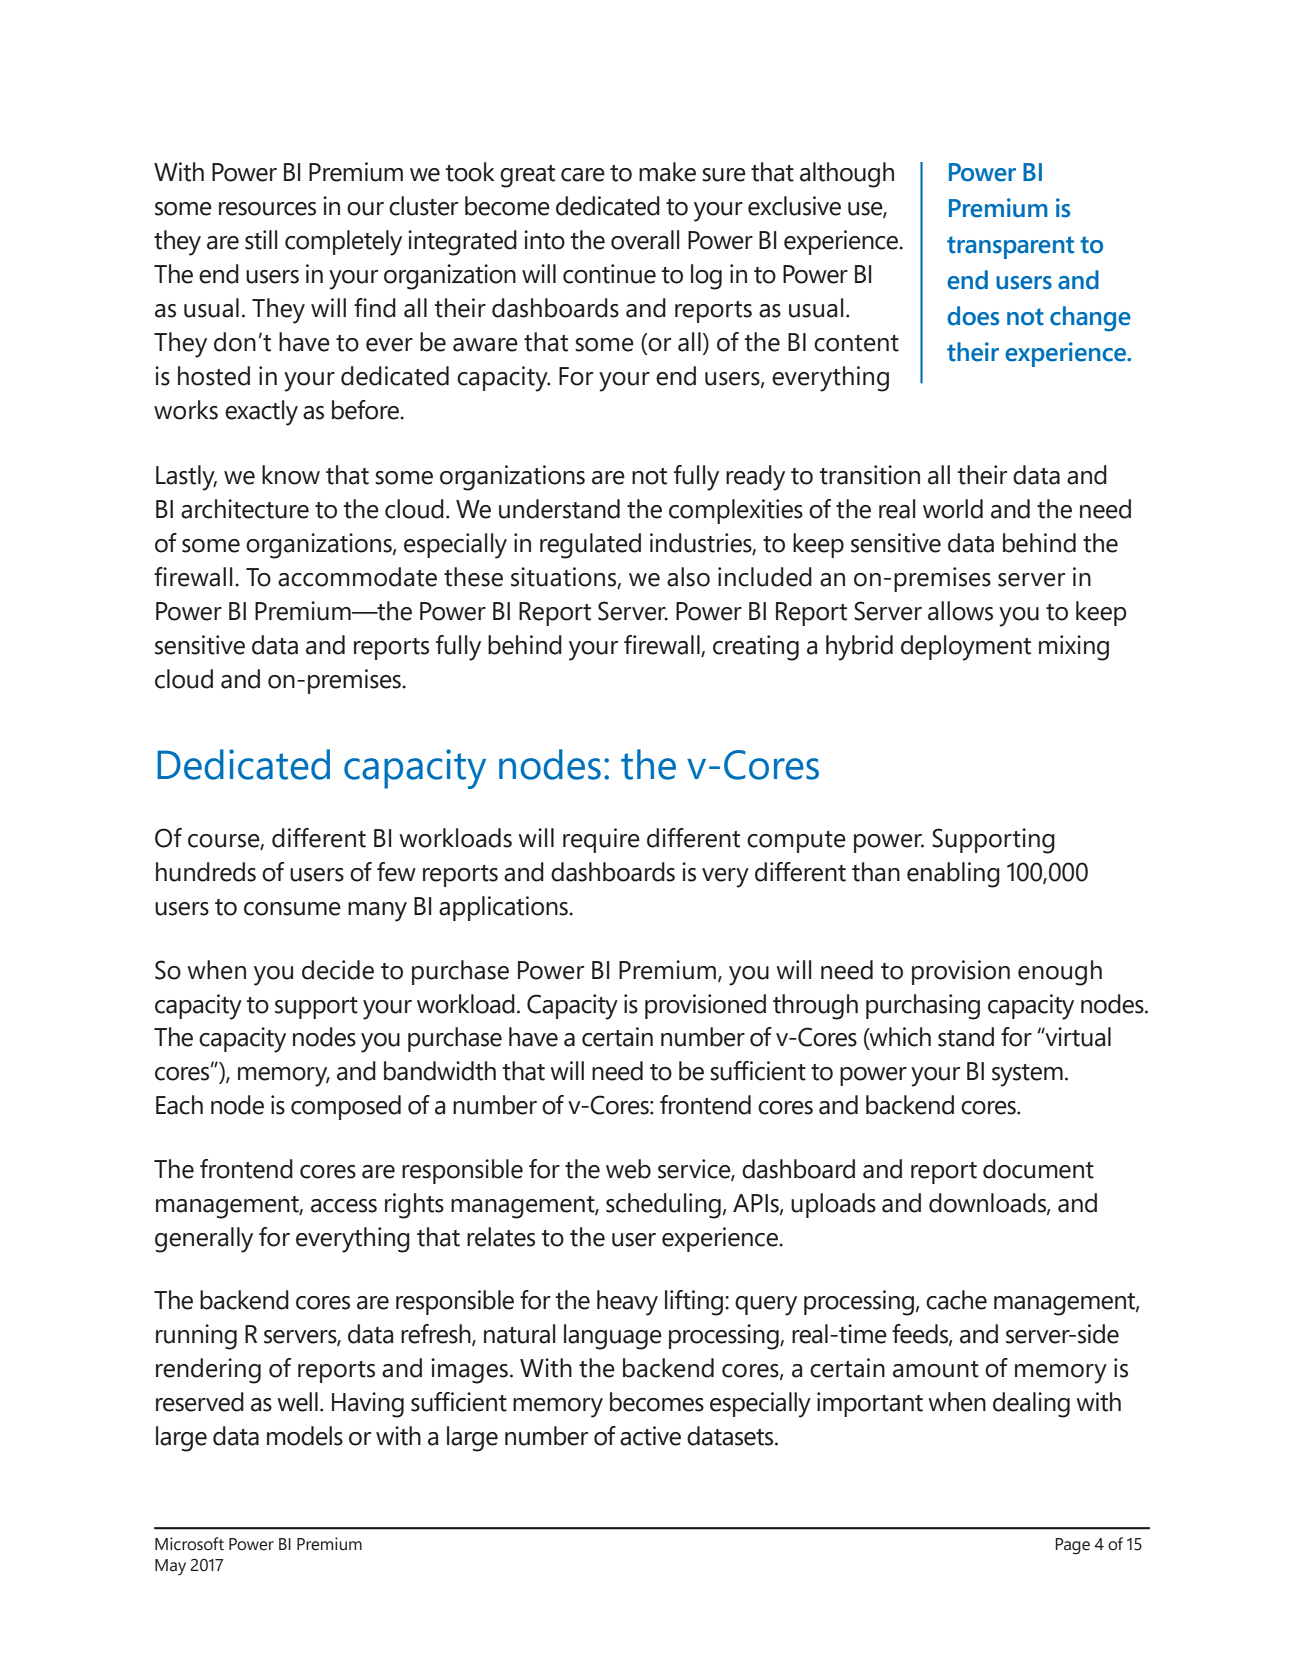 Image resolution: width=1298 pixels, height=1680 pixels. Describe the element at coordinates (1010, 247) in the screenshot. I see `transparent` at that location.
